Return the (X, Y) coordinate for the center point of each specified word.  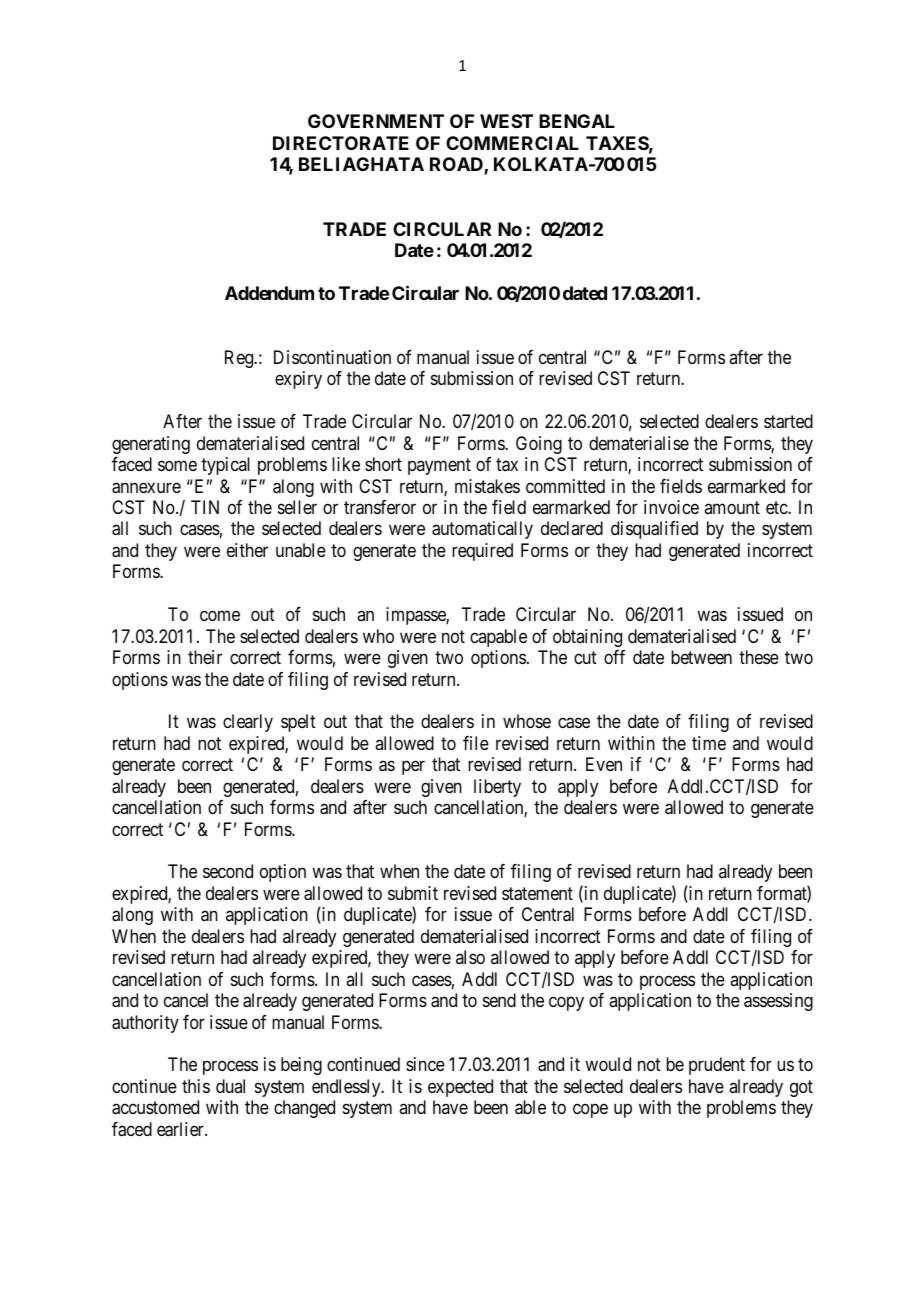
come (220, 616)
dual (230, 1086)
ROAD (457, 166)
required (482, 552)
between (701, 657)
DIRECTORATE (341, 143)
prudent (717, 1066)
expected (460, 1088)
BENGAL (577, 121)
